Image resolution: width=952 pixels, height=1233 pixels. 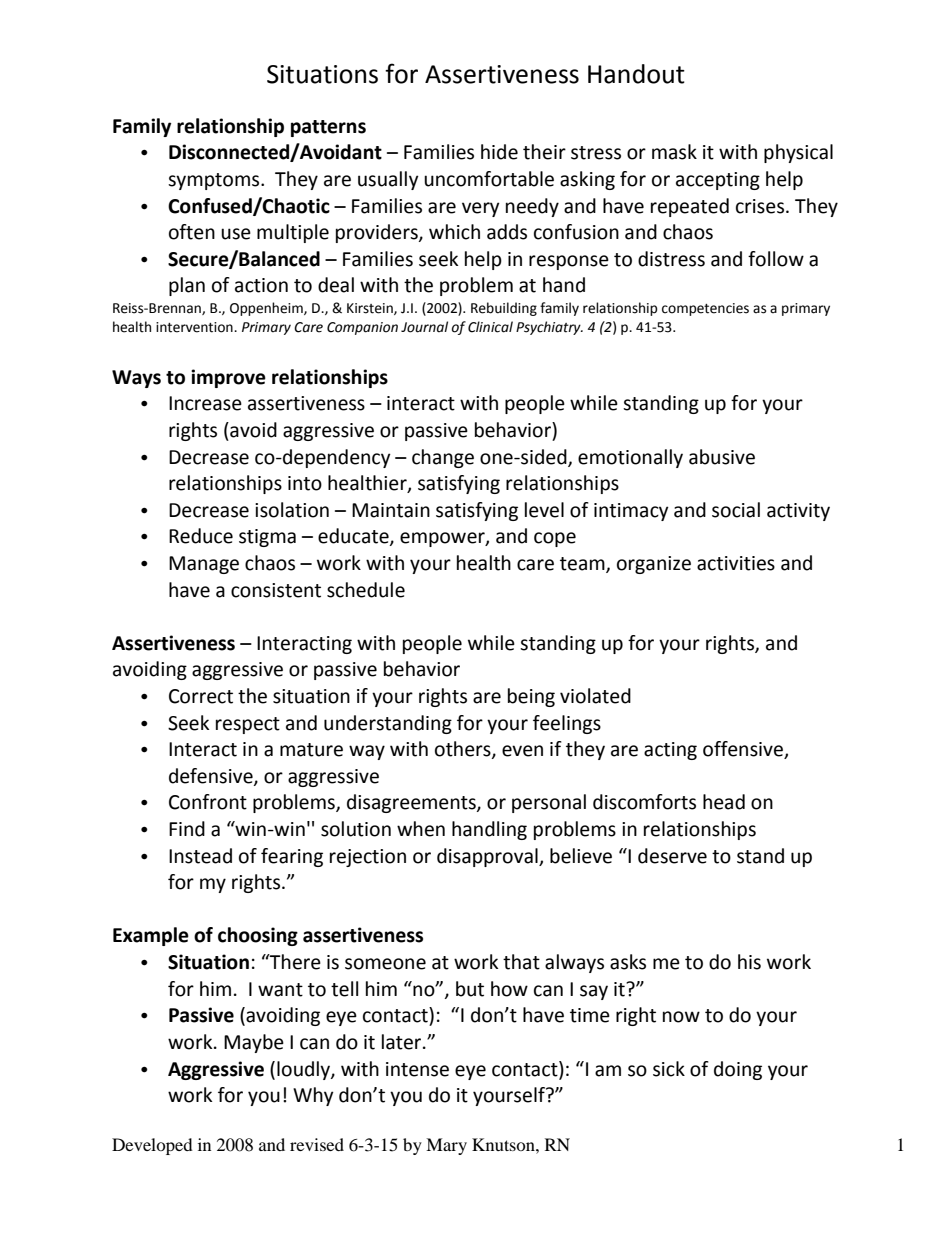 I want to click on accepting, so click(x=718, y=181).
